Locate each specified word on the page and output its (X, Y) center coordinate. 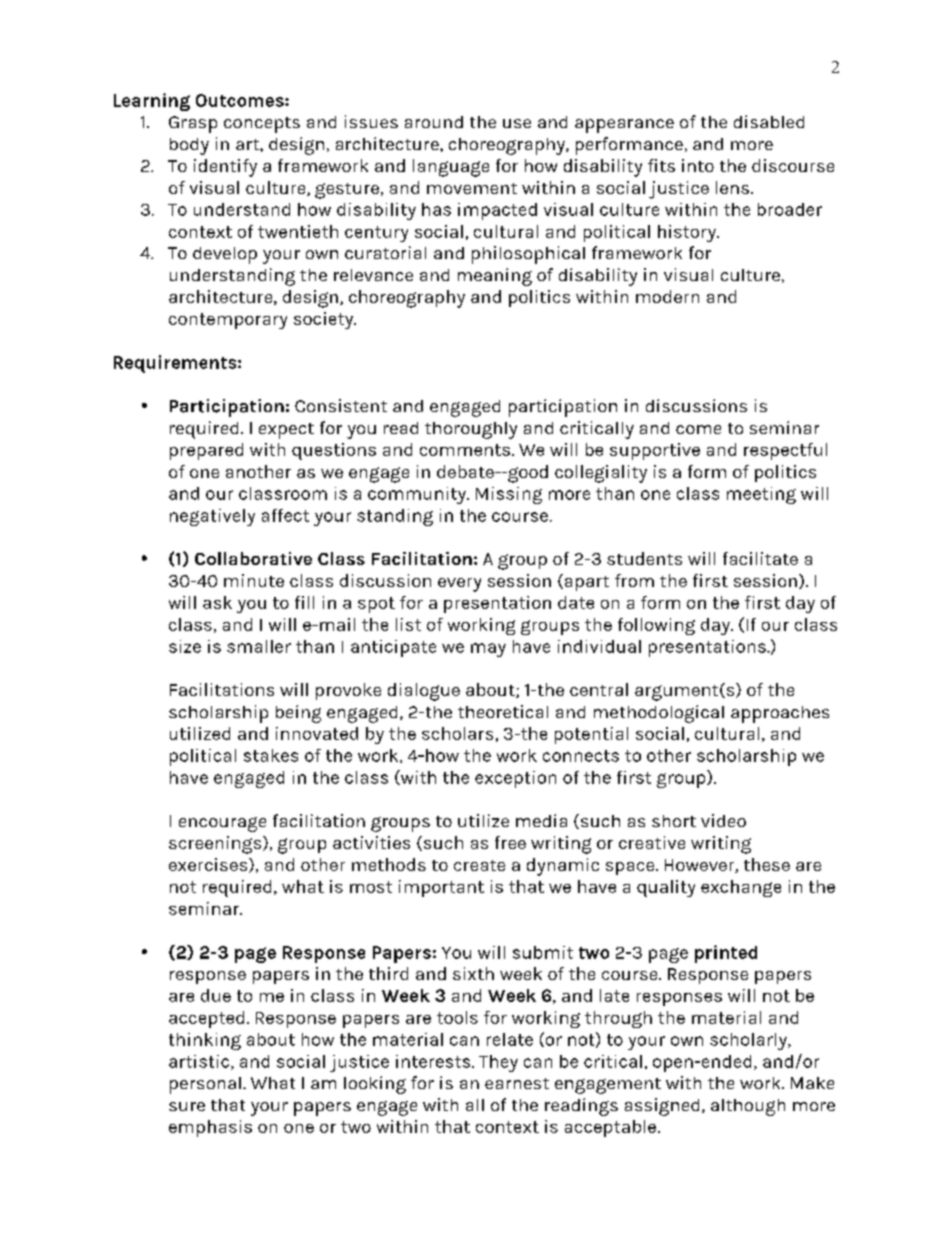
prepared (206, 451)
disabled (769, 121)
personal (205, 1085)
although (748, 1107)
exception (515, 779)
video (723, 820)
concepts (262, 125)
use (517, 123)
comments (465, 450)
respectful (785, 451)
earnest (517, 1083)
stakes (271, 755)
